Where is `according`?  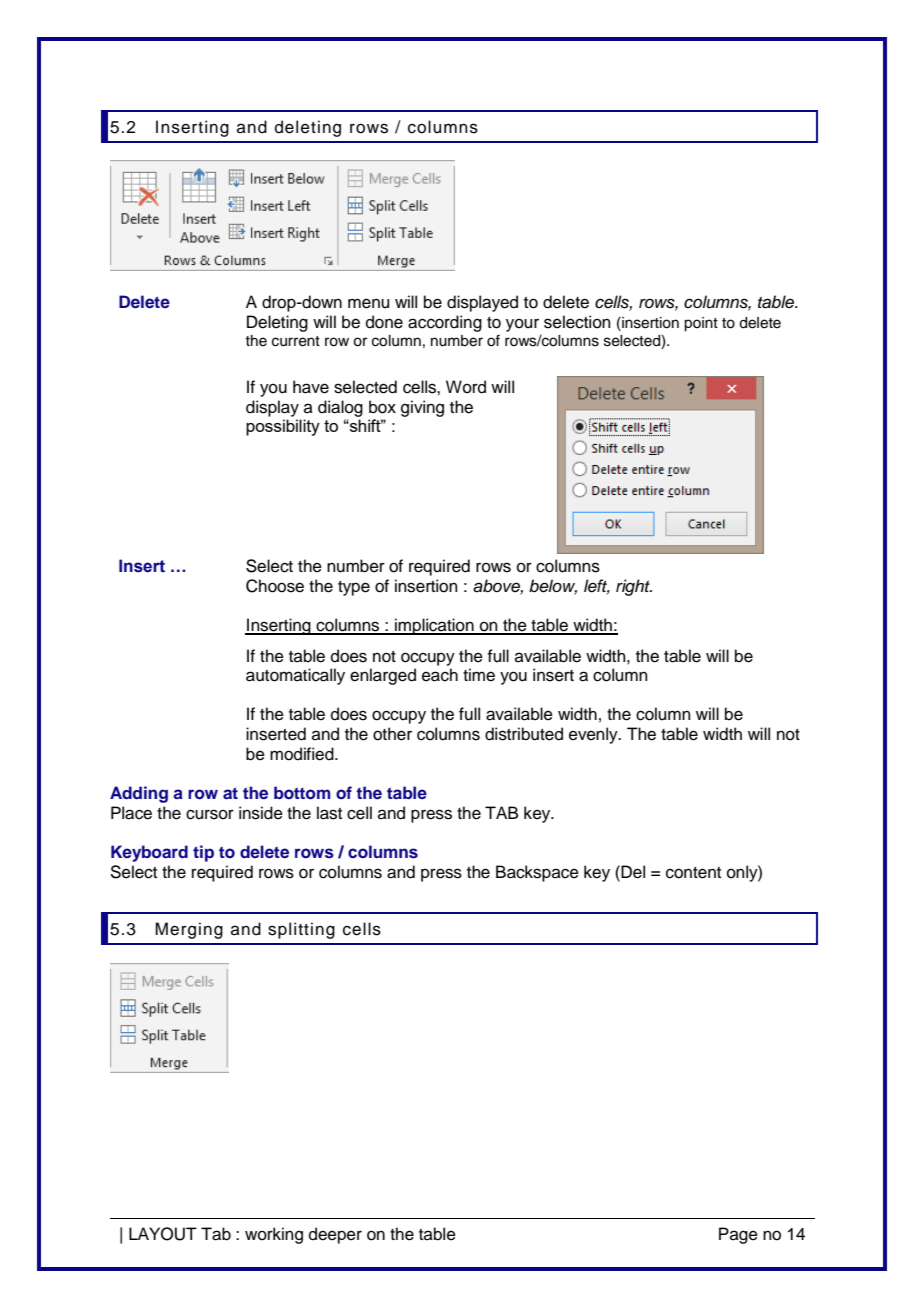
according is located at coordinates (445, 323).
